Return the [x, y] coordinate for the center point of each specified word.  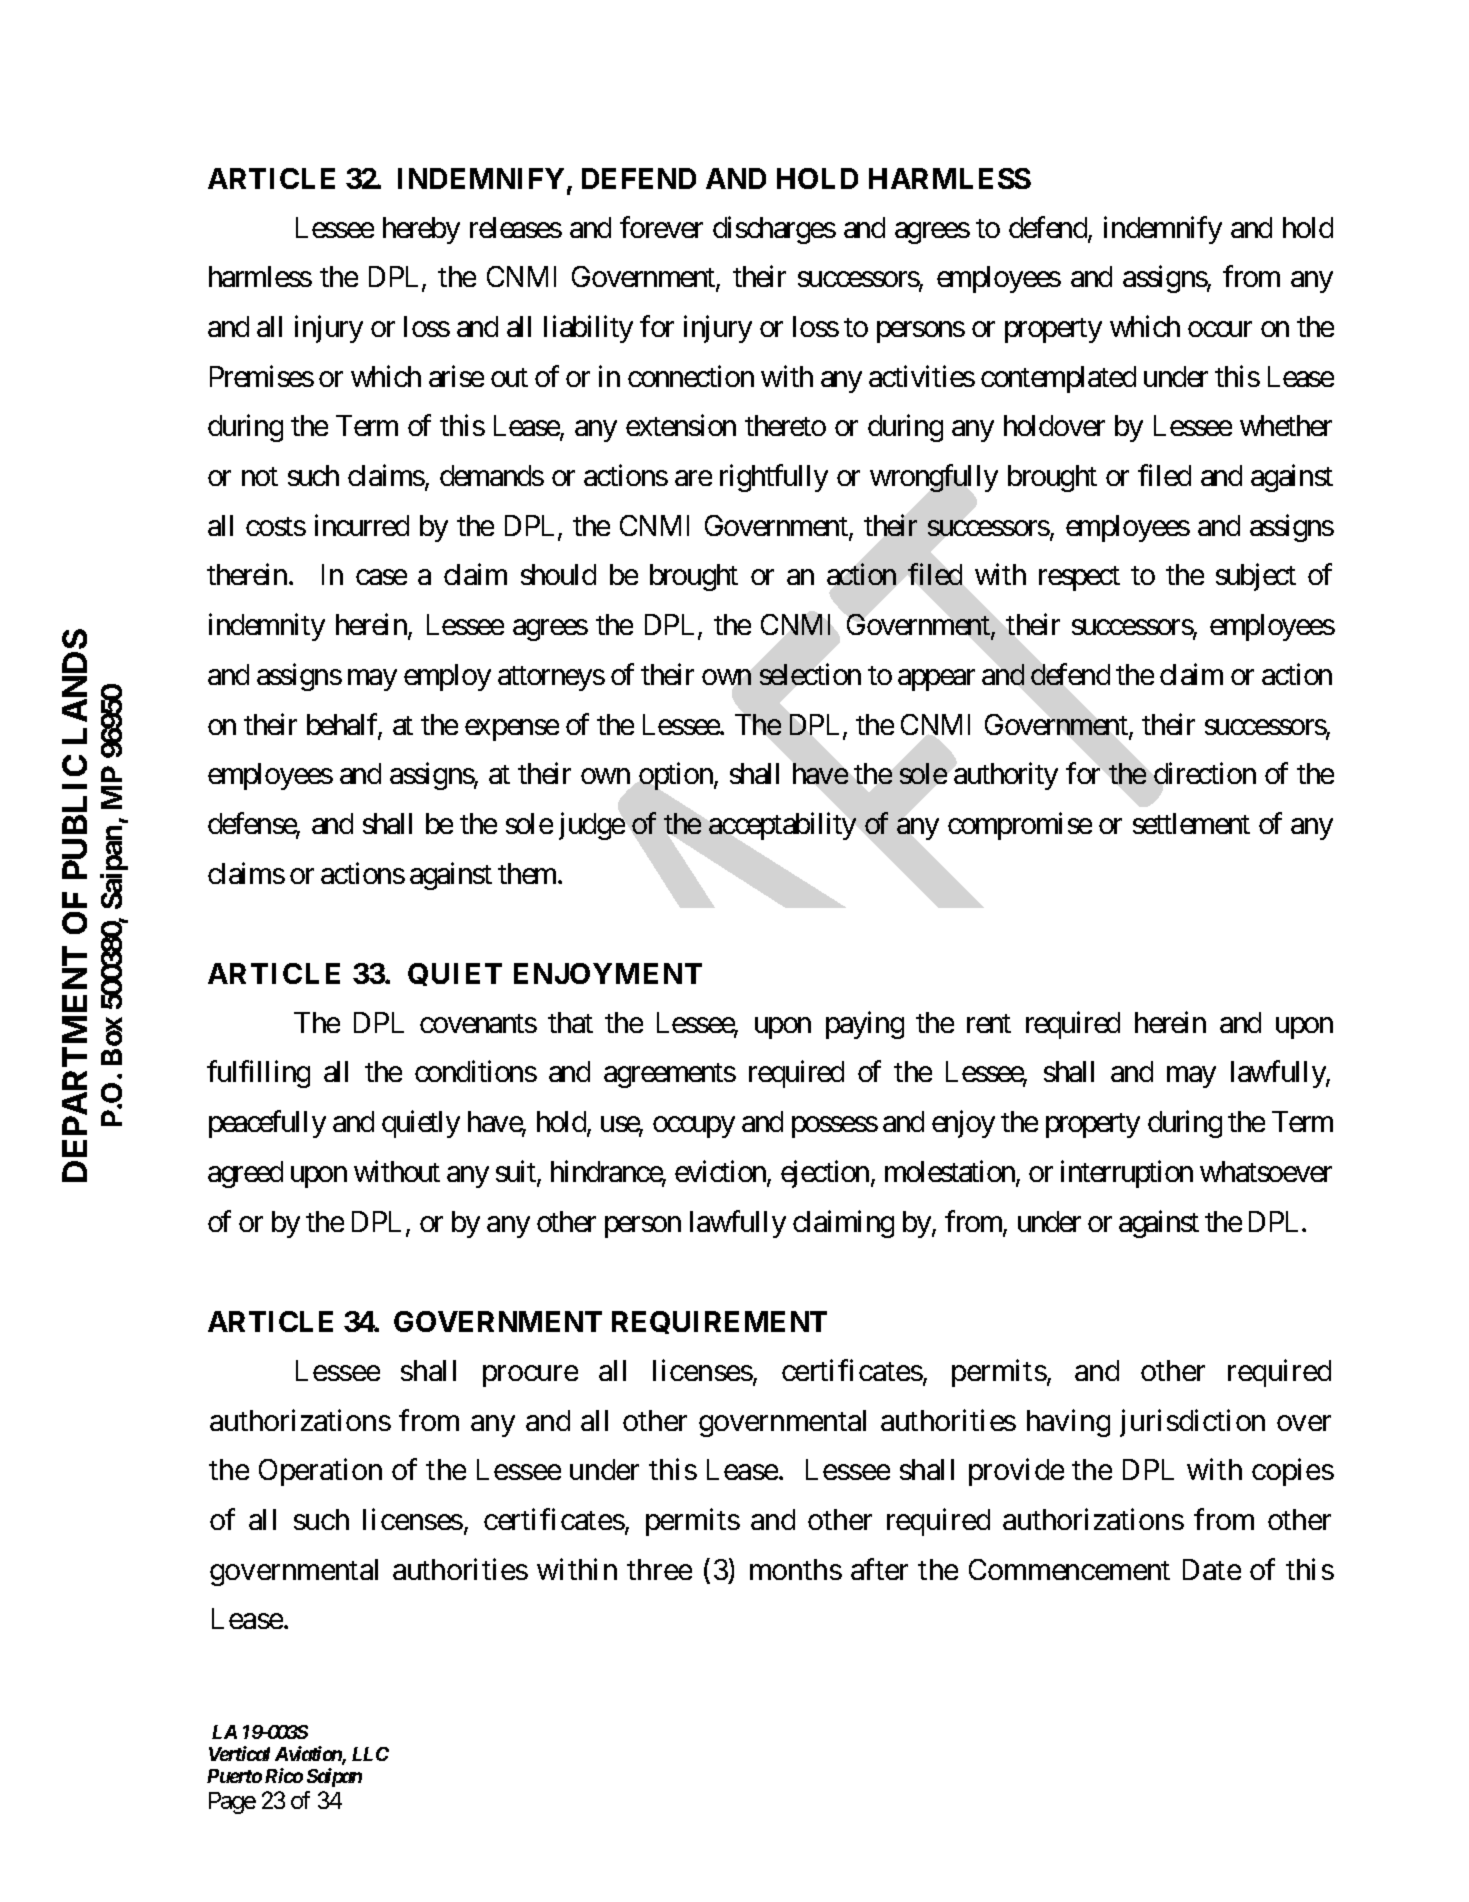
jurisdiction [1192, 1423]
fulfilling [258, 1074]
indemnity [267, 627]
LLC [370, 1754]
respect [1079, 579]
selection [810, 674]
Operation [320, 1472]
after [879, 1569]
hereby [421, 230]
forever [661, 227]
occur [1220, 329]
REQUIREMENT [719, 1322]
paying [865, 1025]
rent [989, 1023]
